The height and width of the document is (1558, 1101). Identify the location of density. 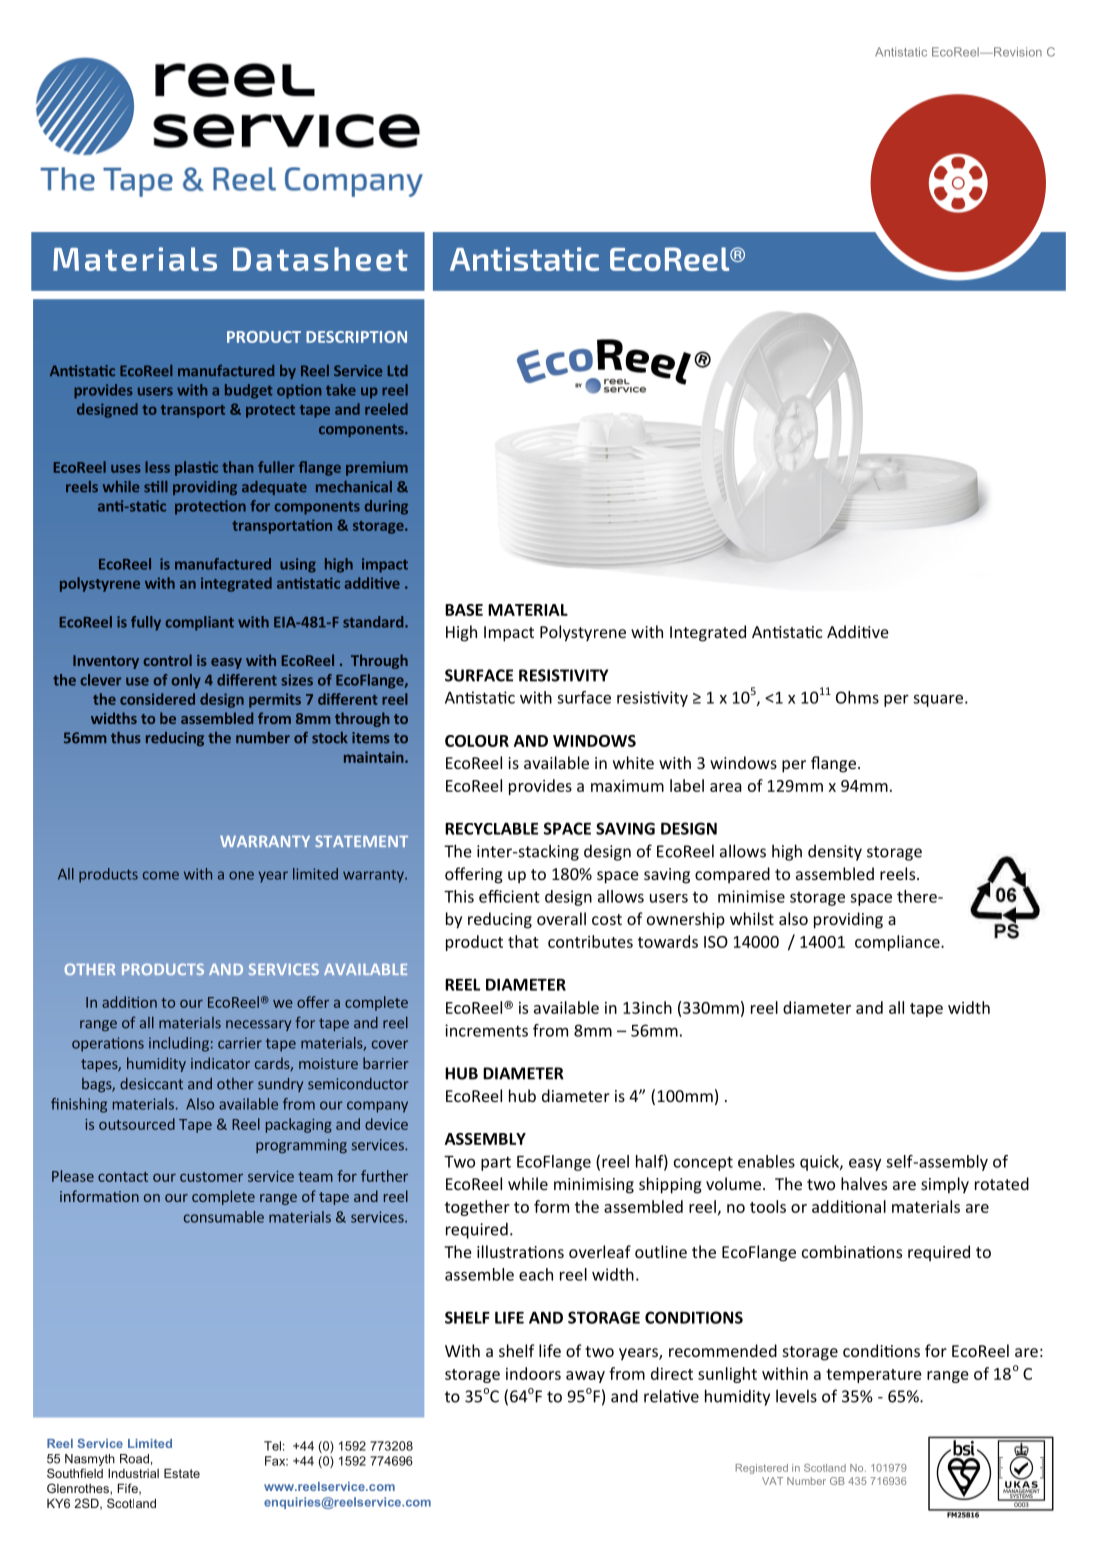
(835, 853).
